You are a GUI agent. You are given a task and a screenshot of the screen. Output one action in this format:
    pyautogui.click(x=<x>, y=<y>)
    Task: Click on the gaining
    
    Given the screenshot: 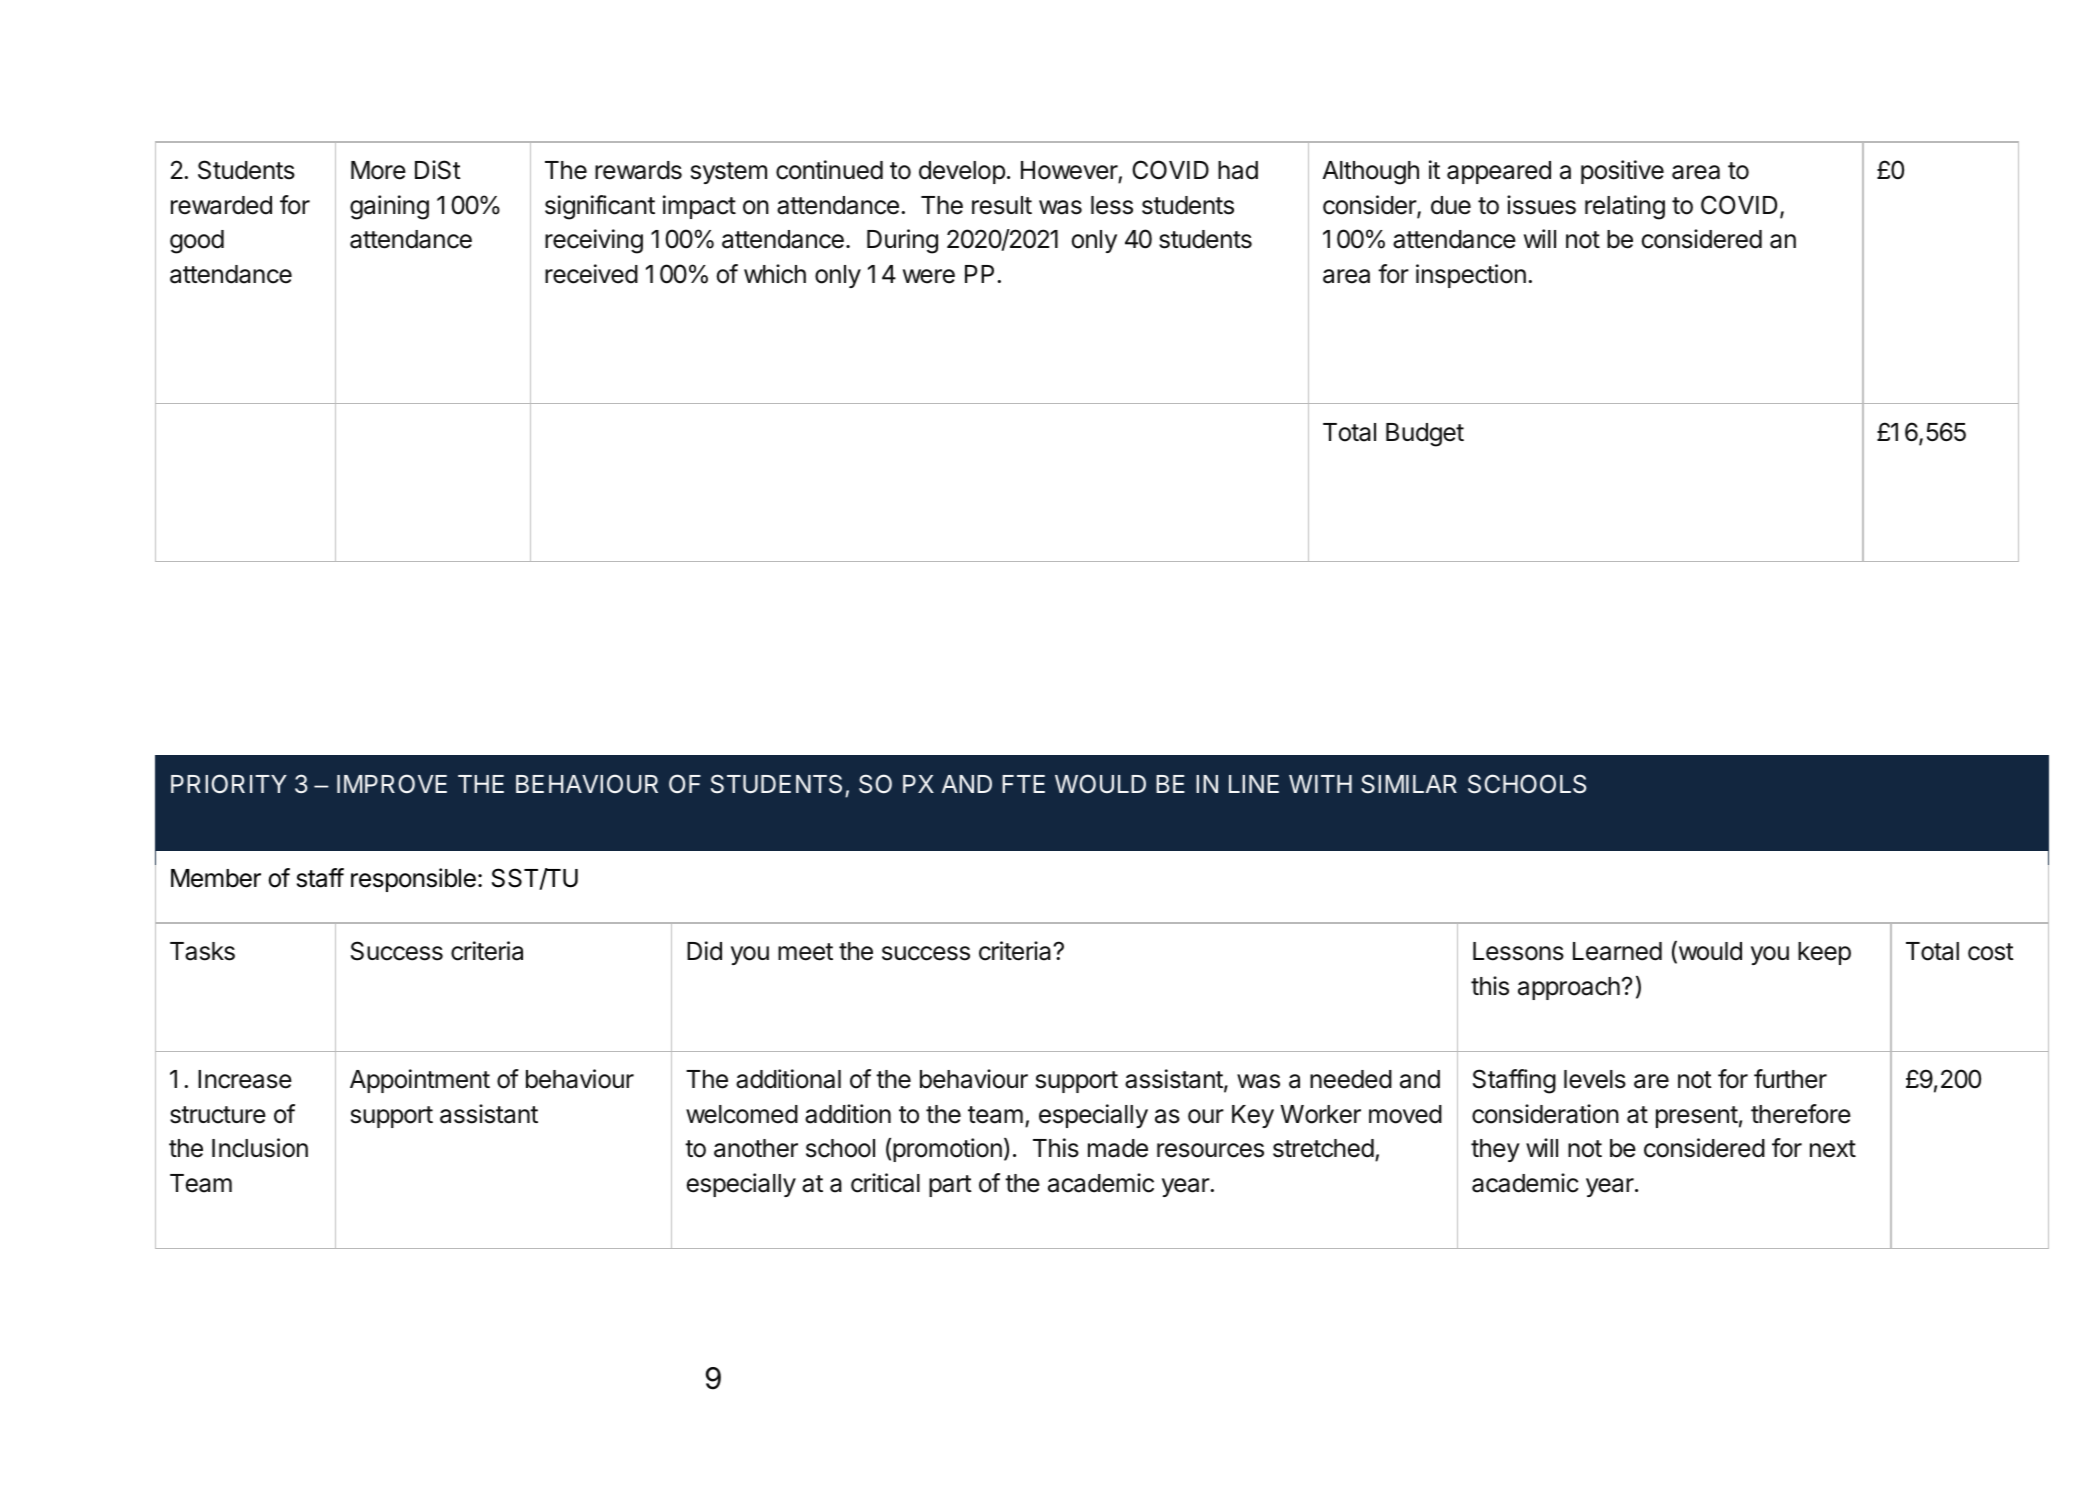 What is the action you would take?
    pyautogui.click(x=389, y=207)
